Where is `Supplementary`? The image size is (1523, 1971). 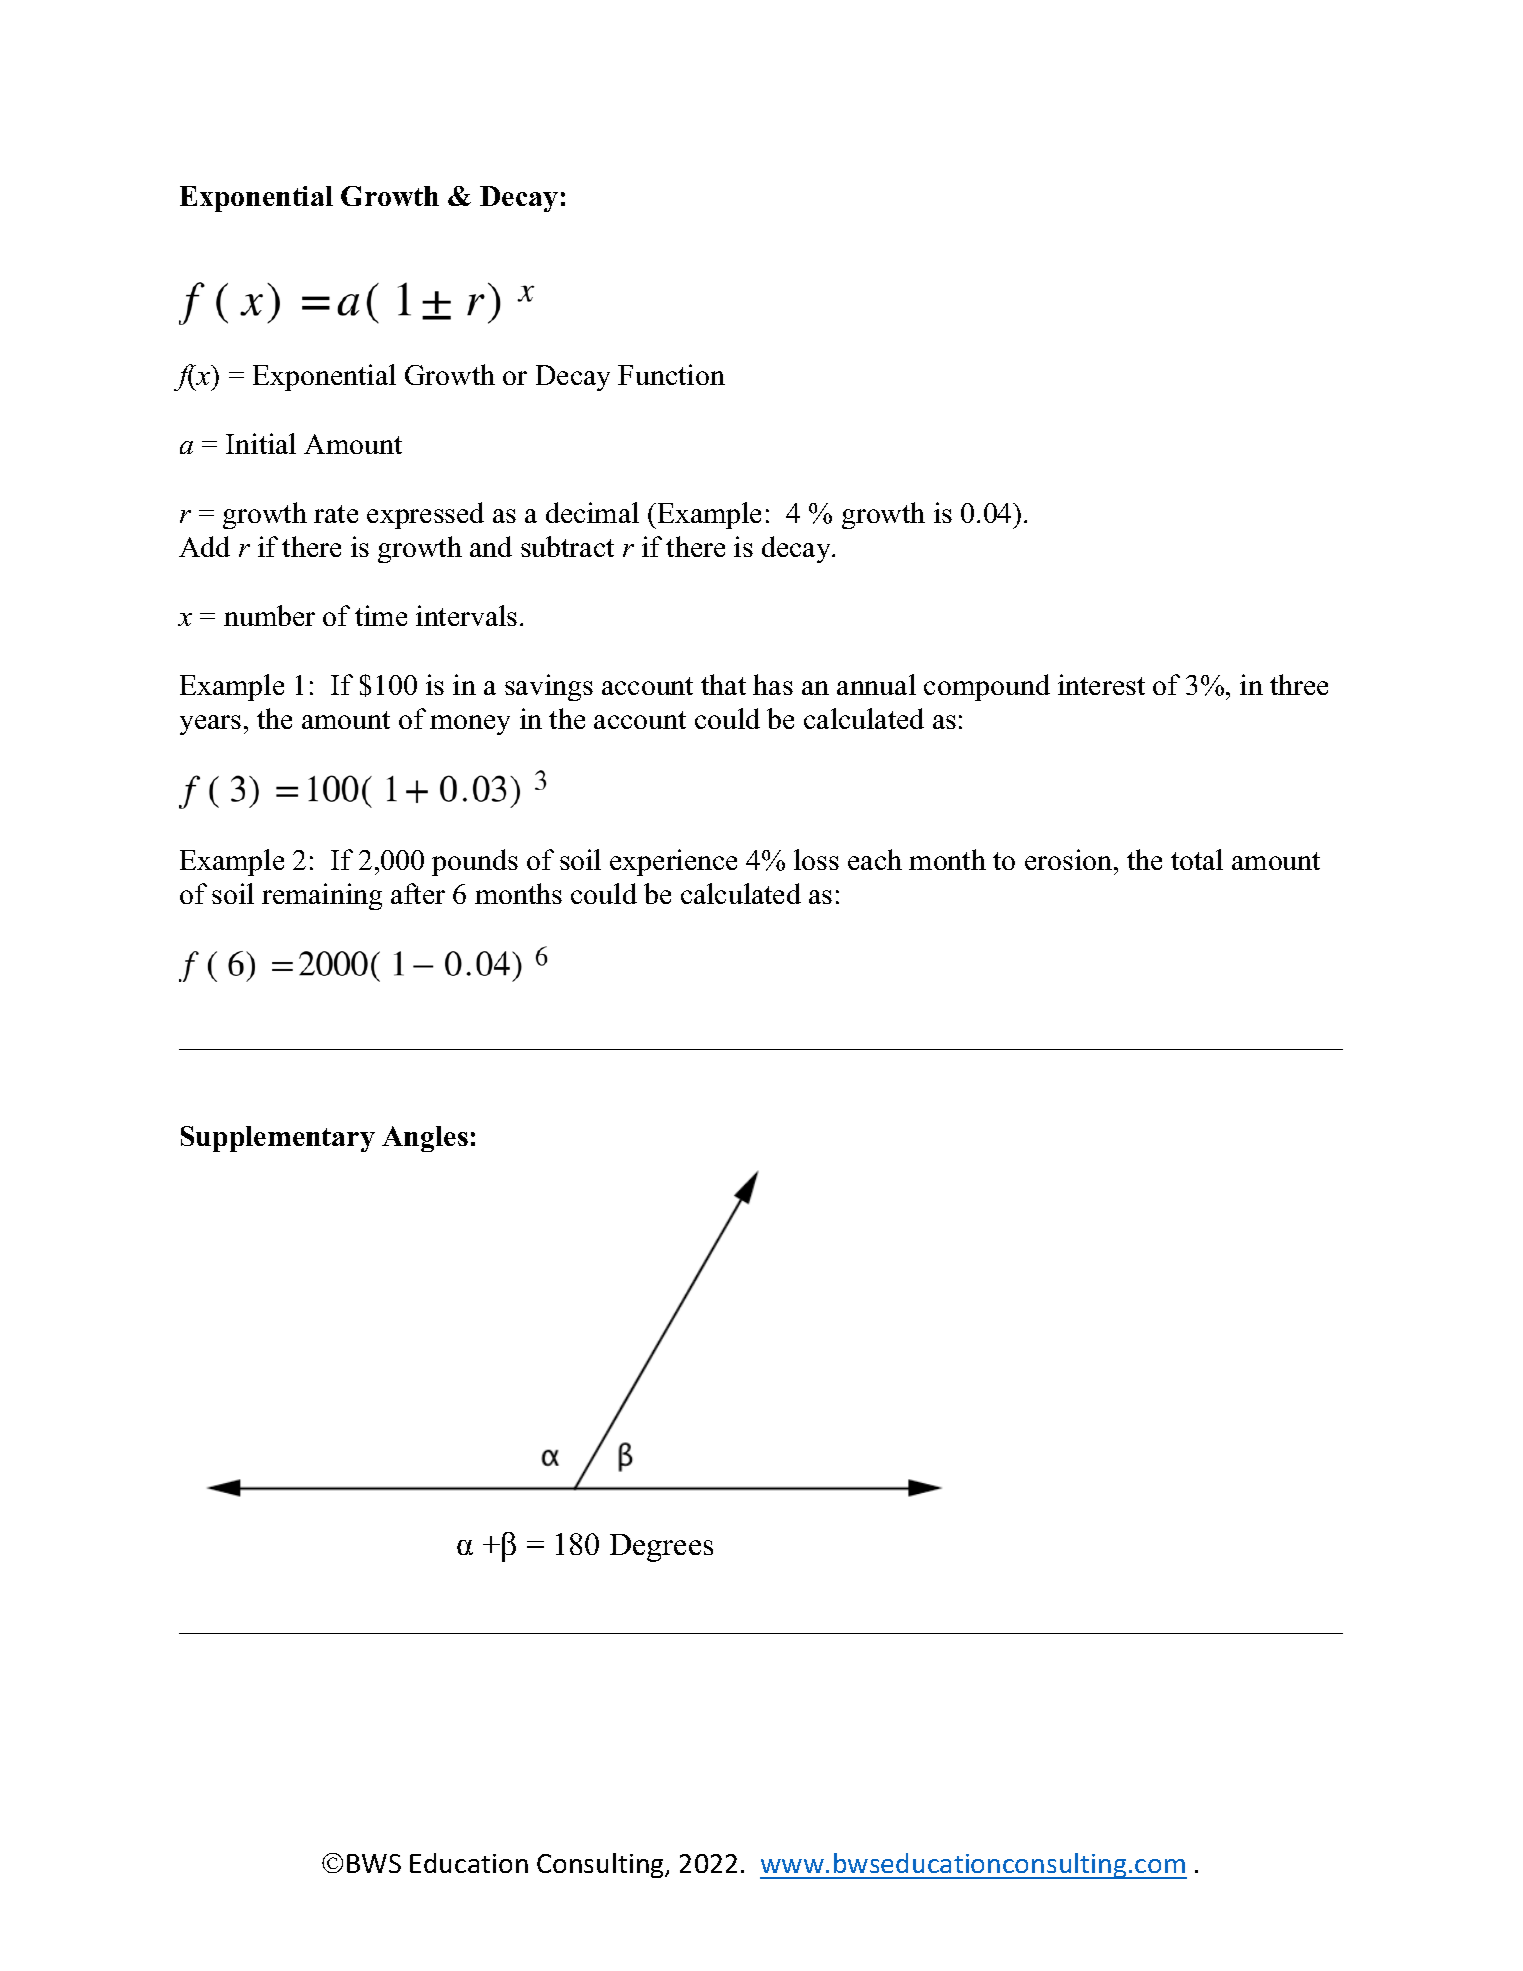
Supplementary is located at coordinates (278, 1139).
